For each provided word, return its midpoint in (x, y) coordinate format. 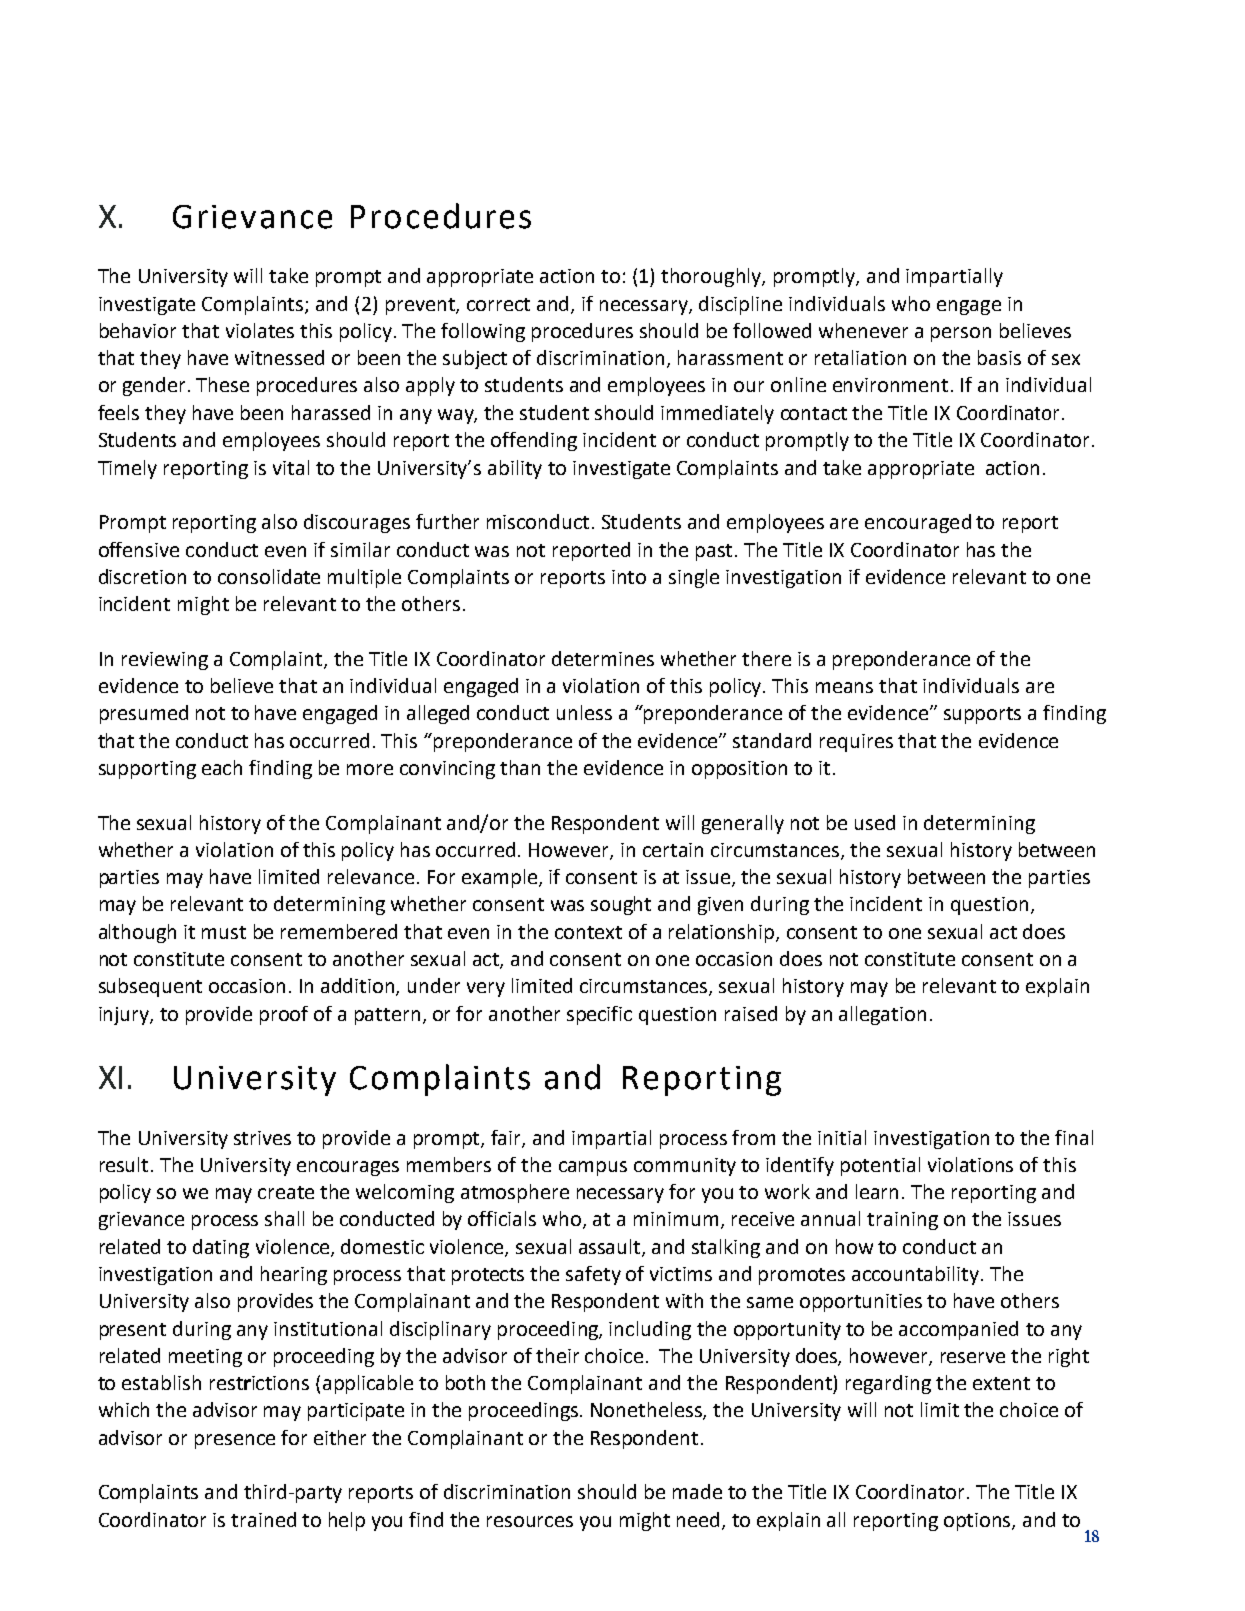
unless (584, 712)
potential (880, 1166)
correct (498, 304)
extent (1001, 1383)
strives (262, 1138)
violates (260, 330)
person (961, 334)
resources (530, 1521)
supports (982, 715)
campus (593, 1168)
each (222, 767)
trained (263, 1519)
